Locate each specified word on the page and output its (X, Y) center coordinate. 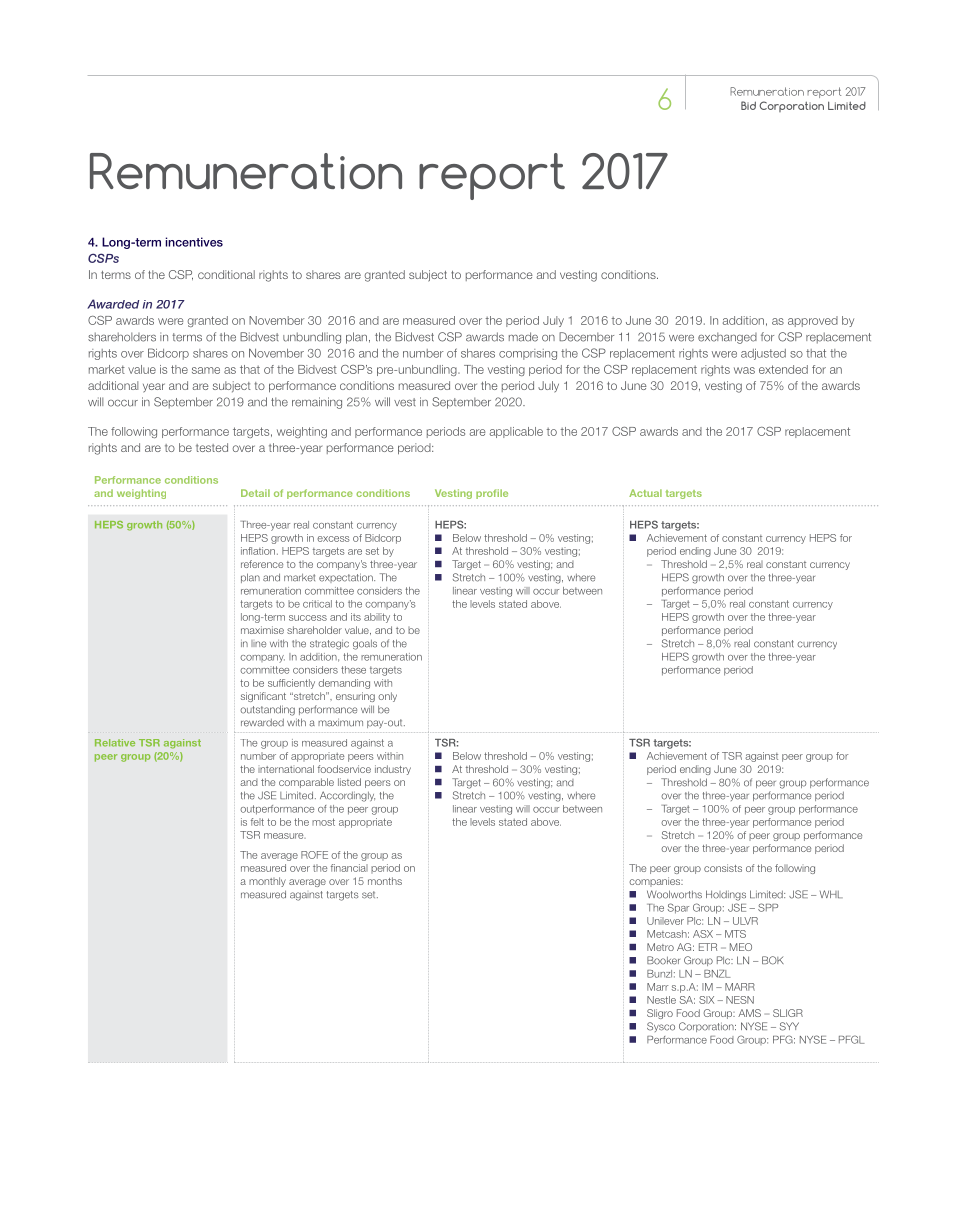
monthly (267, 882)
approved (813, 321)
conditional (226, 274)
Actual (645, 493)
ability (377, 618)
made (523, 337)
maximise (262, 630)
